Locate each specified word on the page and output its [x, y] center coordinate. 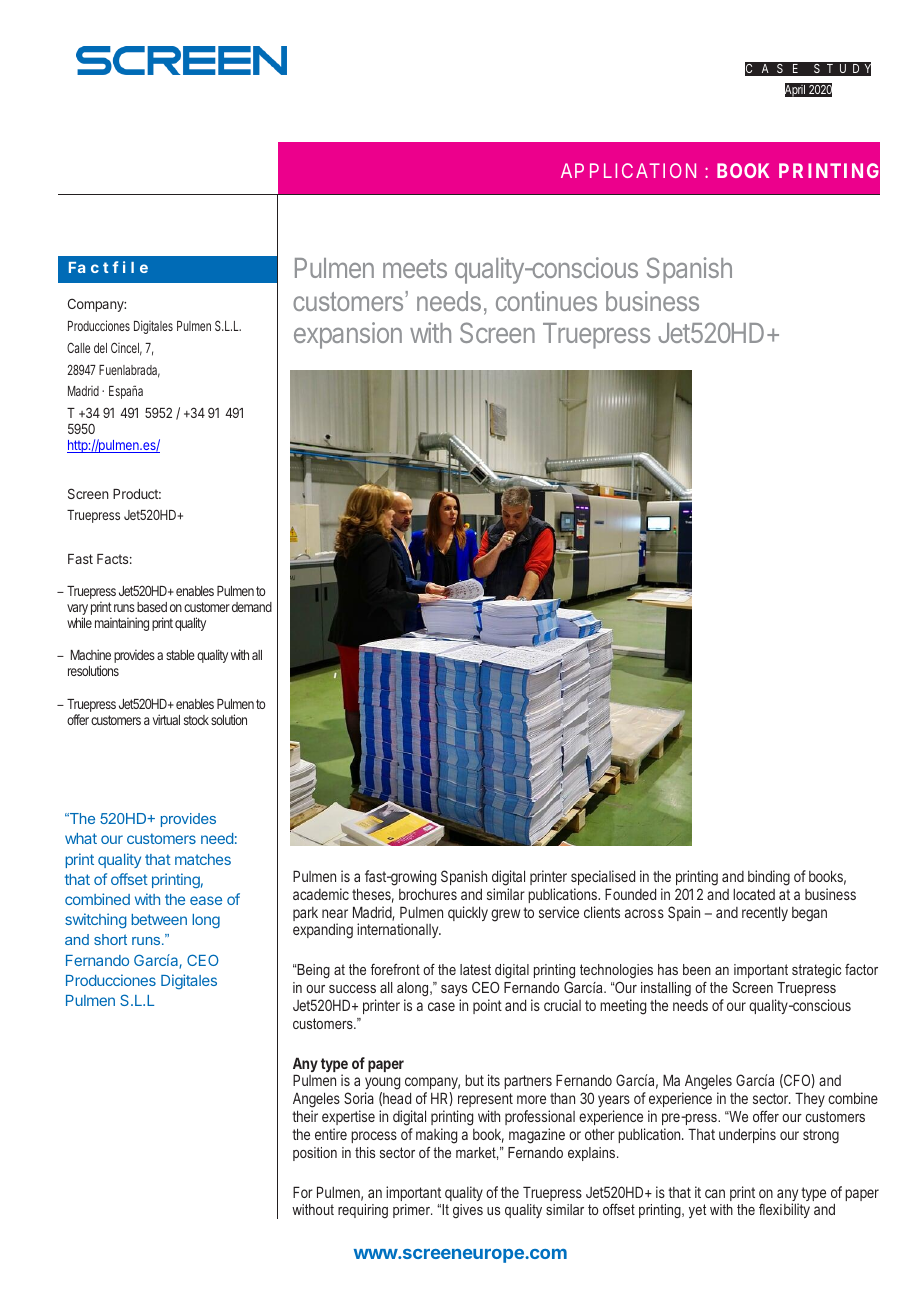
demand [252, 607]
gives [468, 1211]
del [100, 348]
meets [415, 268]
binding [769, 878]
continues [546, 301]
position [315, 1154]
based [152, 607]
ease [206, 900]
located [754, 894]
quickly [468, 913]
